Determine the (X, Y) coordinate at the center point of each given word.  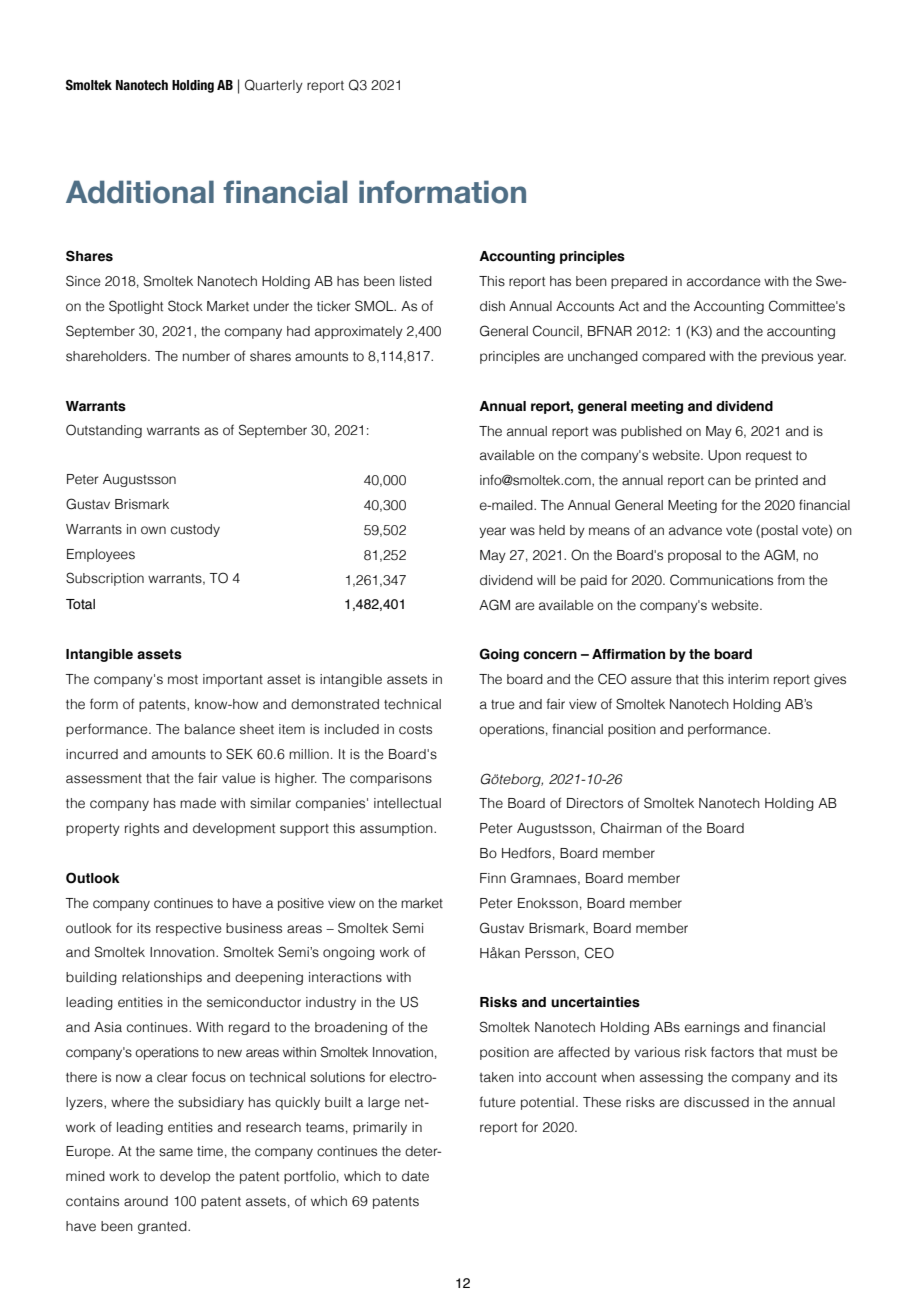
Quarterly (274, 86)
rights (142, 829)
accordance (723, 281)
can (719, 481)
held (552, 530)
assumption (397, 829)
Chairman (631, 828)
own (153, 530)
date (415, 1176)
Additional (140, 192)
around (146, 1201)
